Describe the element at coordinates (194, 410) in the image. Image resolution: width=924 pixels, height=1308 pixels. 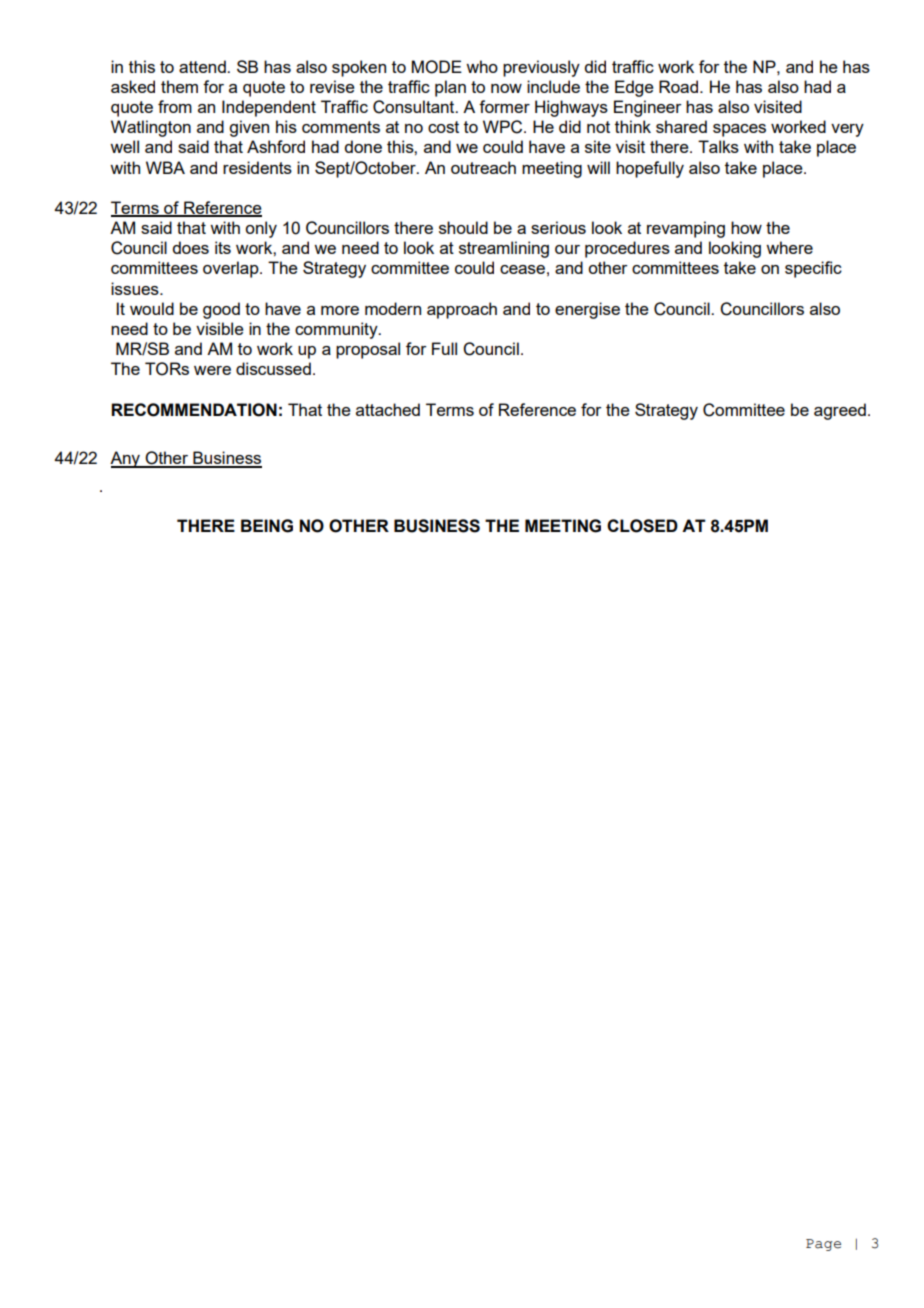
I see `RECOMMENDATION` at that location.
